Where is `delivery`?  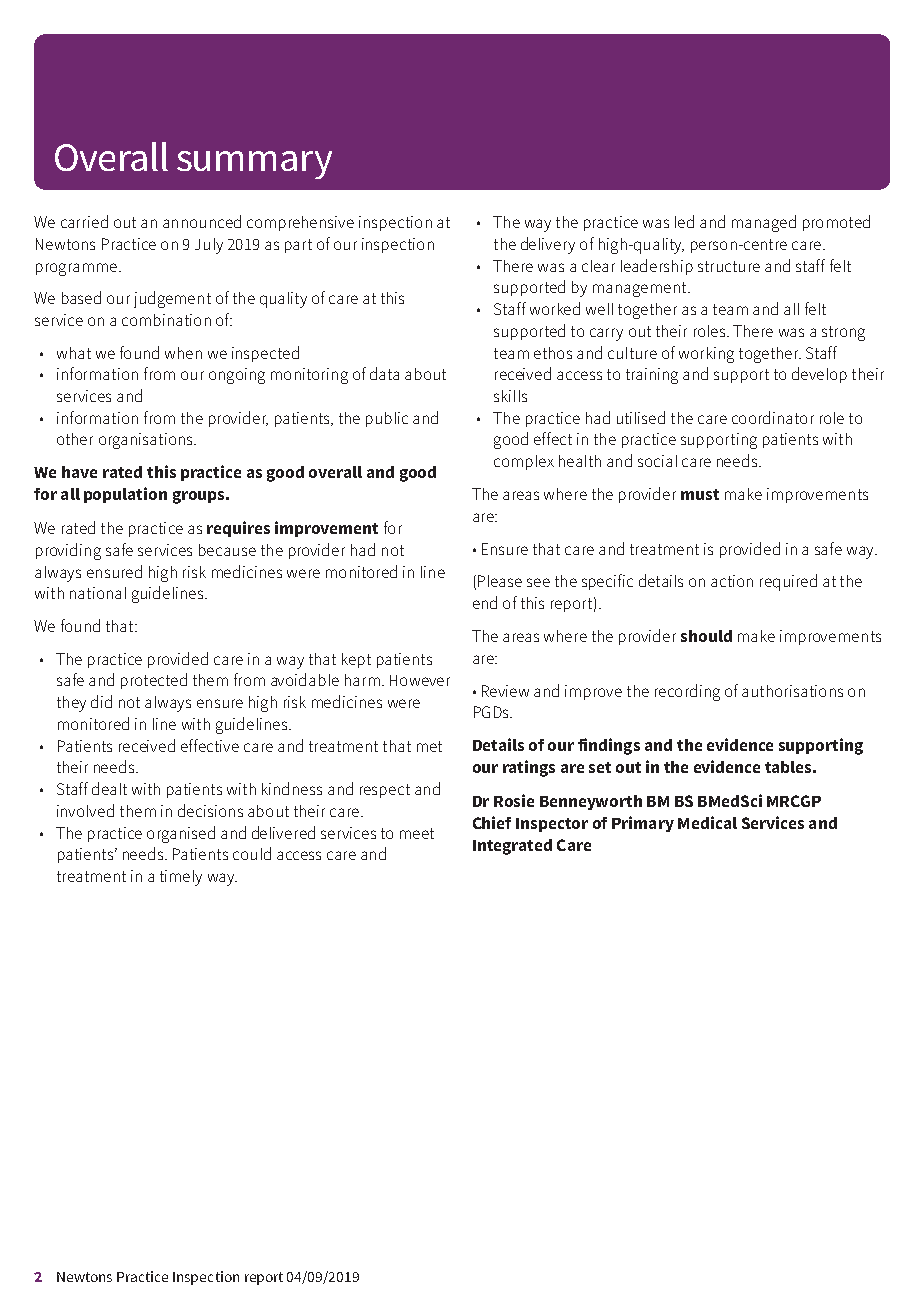 delivery is located at coordinates (548, 245).
